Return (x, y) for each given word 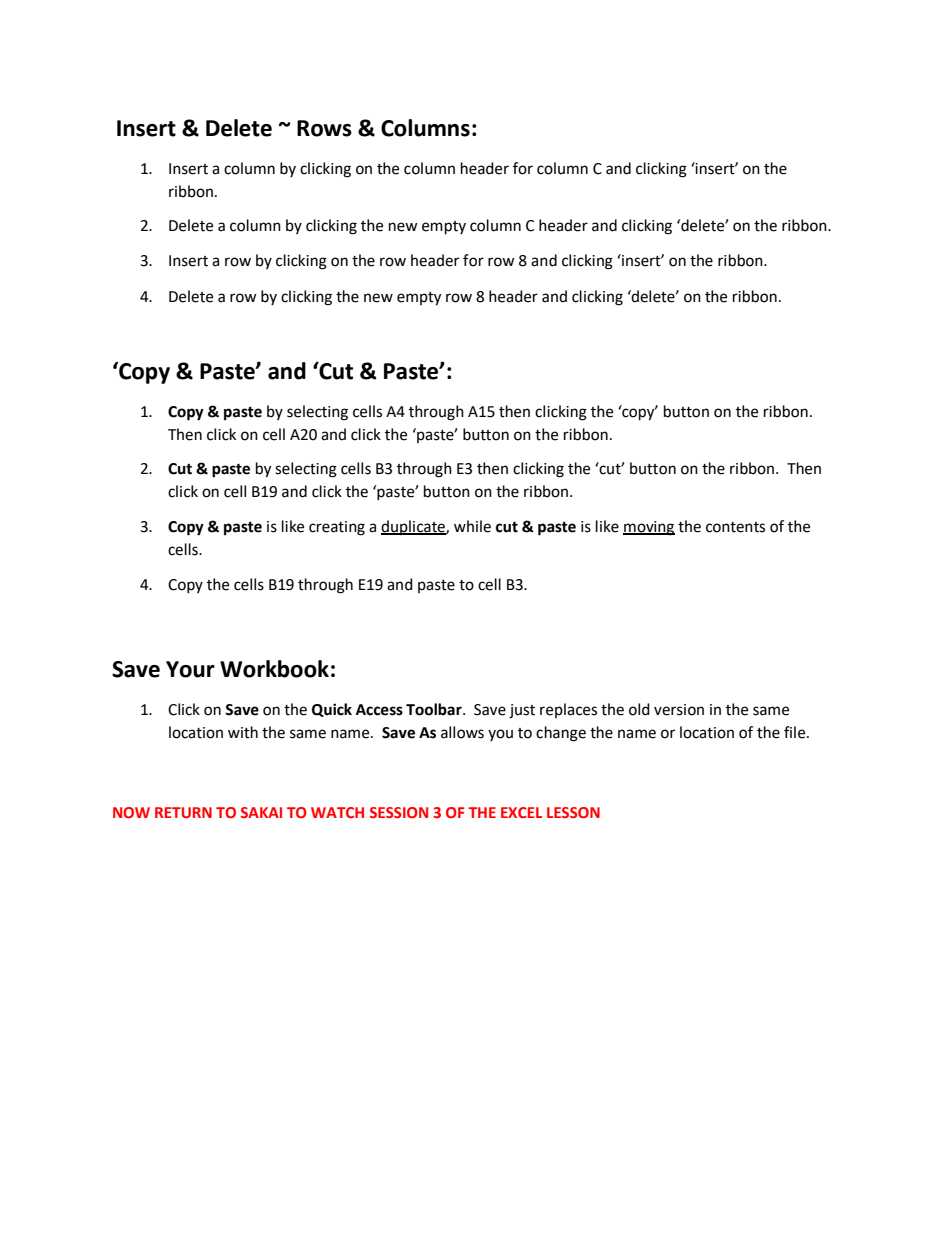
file (796, 732)
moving (649, 528)
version (679, 710)
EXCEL (521, 812)
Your (190, 669)
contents (735, 527)
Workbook (274, 669)
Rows (324, 128)
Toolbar (435, 709)
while (472, 526)
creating (337, 528)
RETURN (183, 812)
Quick (332, 710)
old (639, 709)
